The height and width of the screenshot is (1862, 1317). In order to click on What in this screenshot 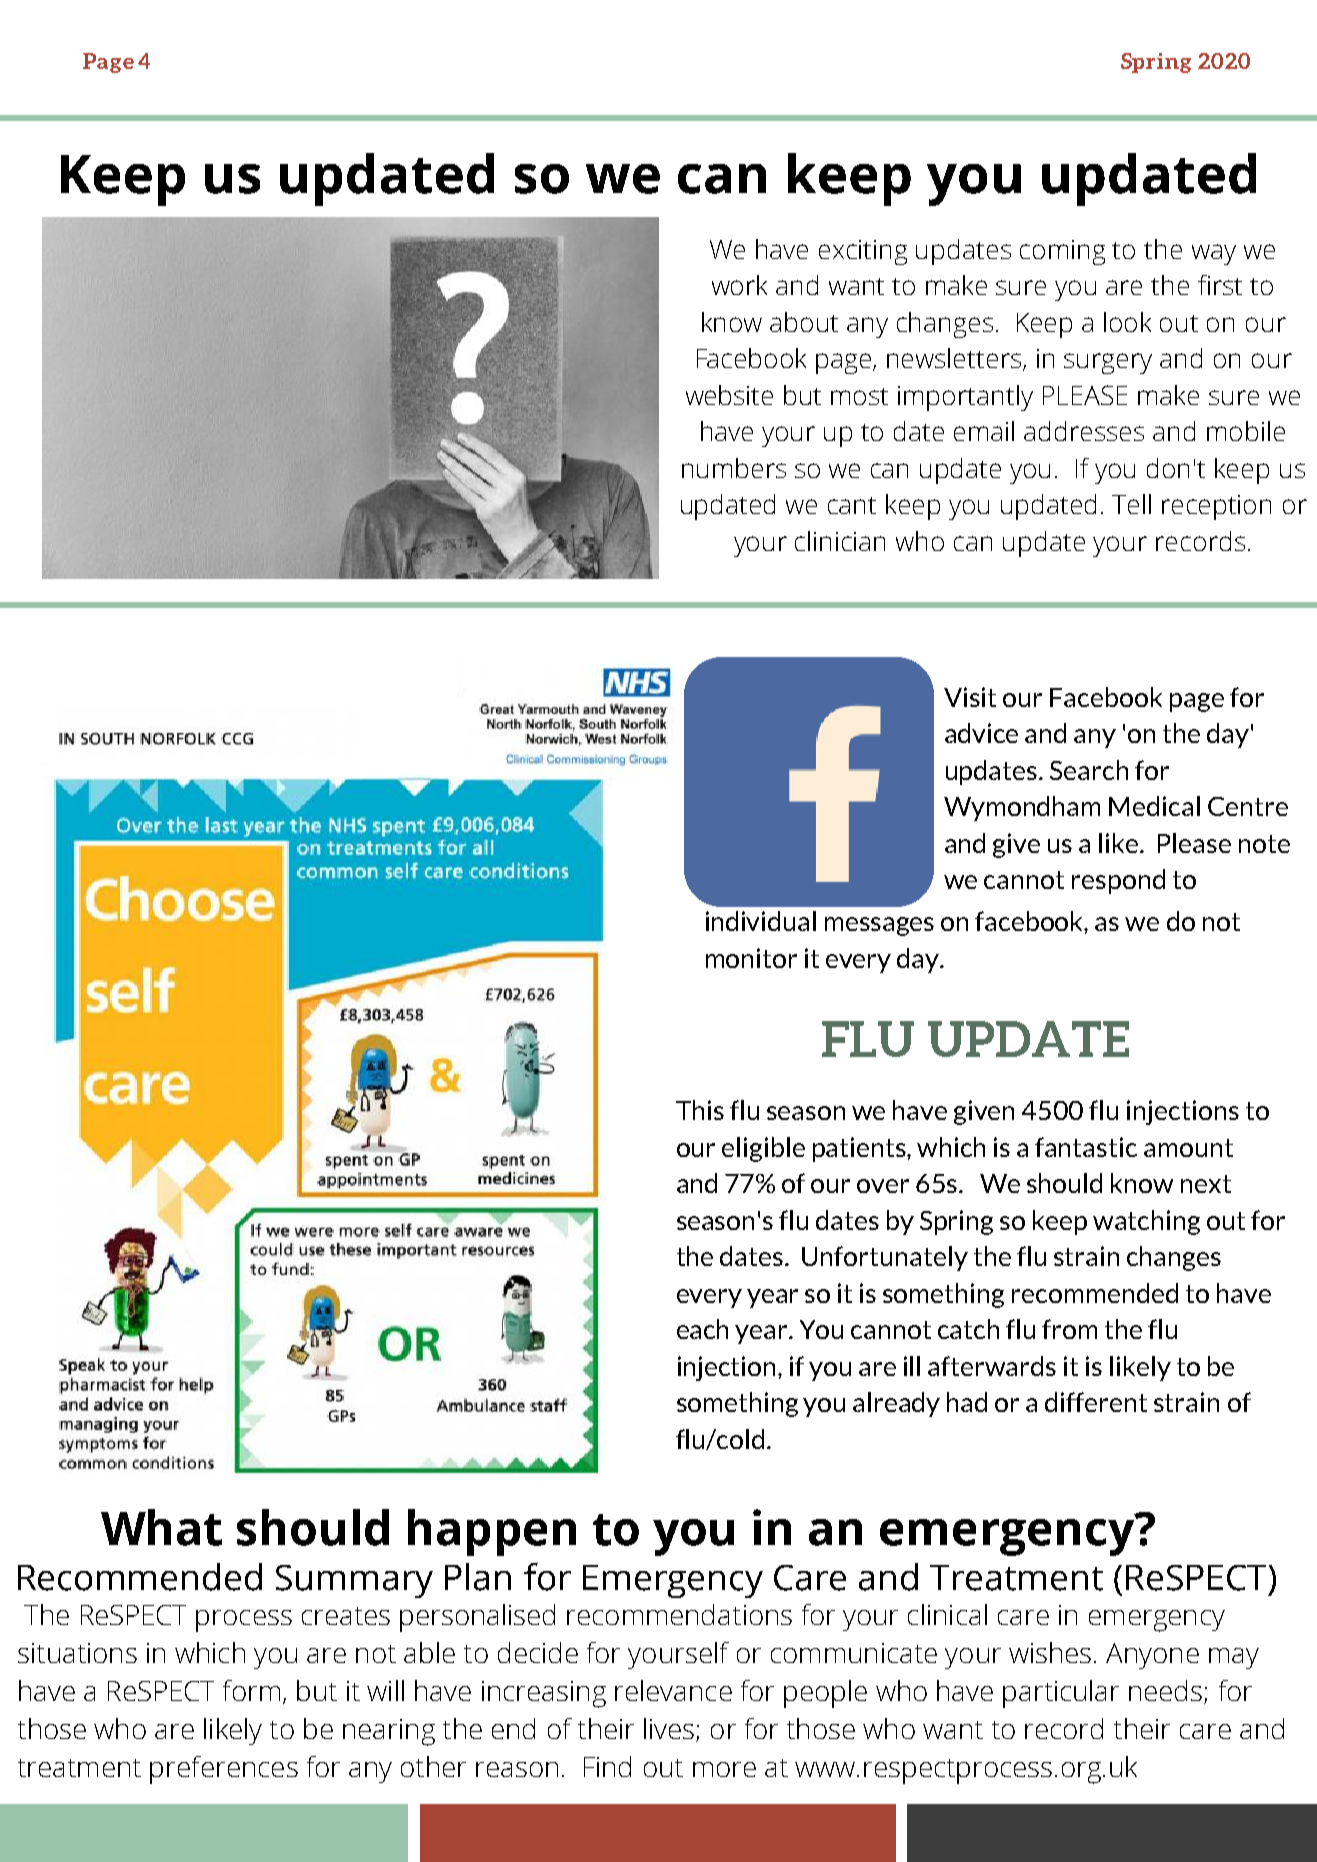, I will do `click(161, 1527)`.
